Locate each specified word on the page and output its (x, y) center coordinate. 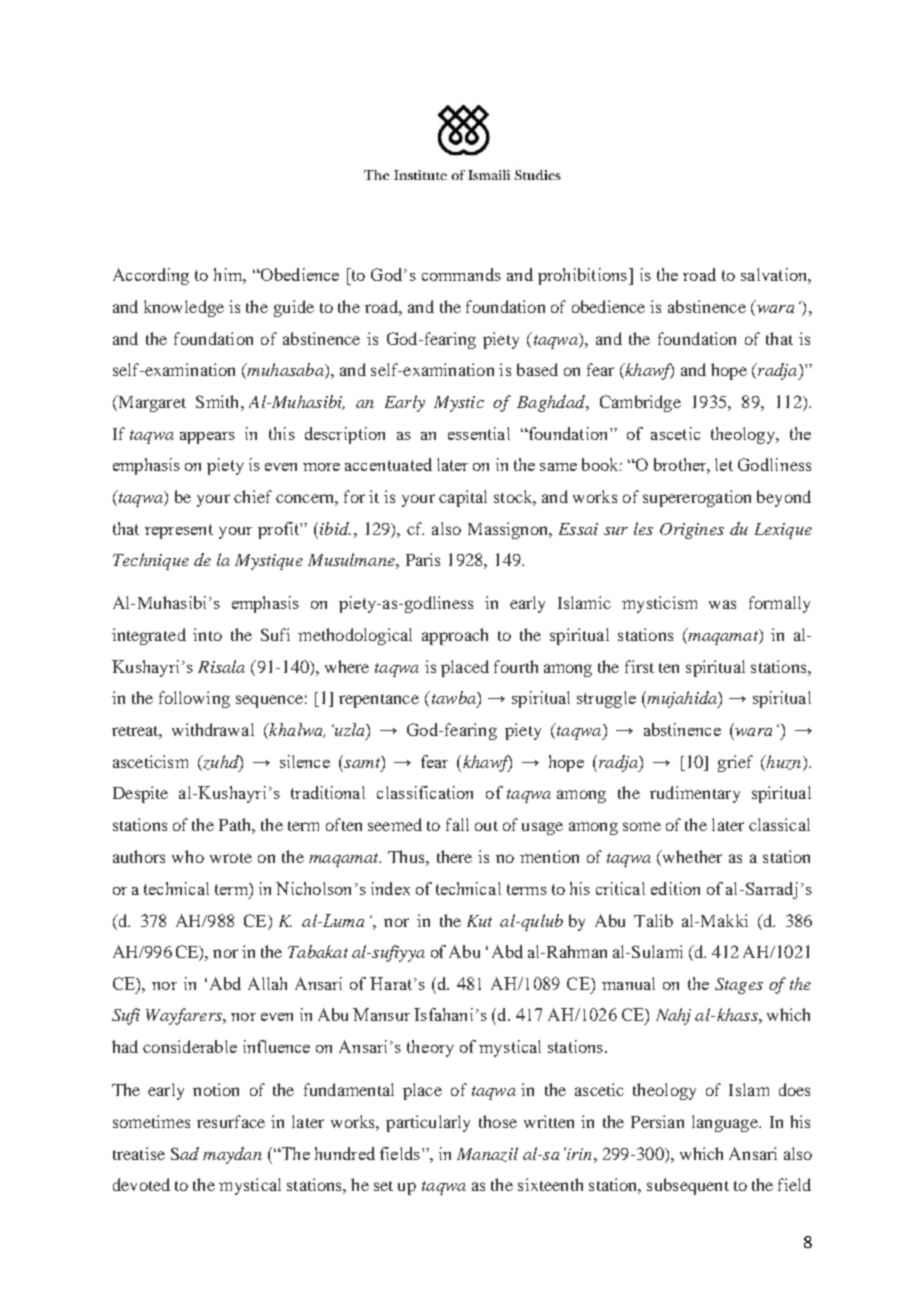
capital (463, 498)
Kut (479, 921)
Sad (185, 1153)
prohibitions (582, 276)
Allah (267, 983)
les (643, 528)
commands (461, 274)
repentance (379, 701)
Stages (739, 986)
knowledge (184, 308)
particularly (428, 1123)
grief (735, 763)
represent (179, 531)
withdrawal (213, 729)
